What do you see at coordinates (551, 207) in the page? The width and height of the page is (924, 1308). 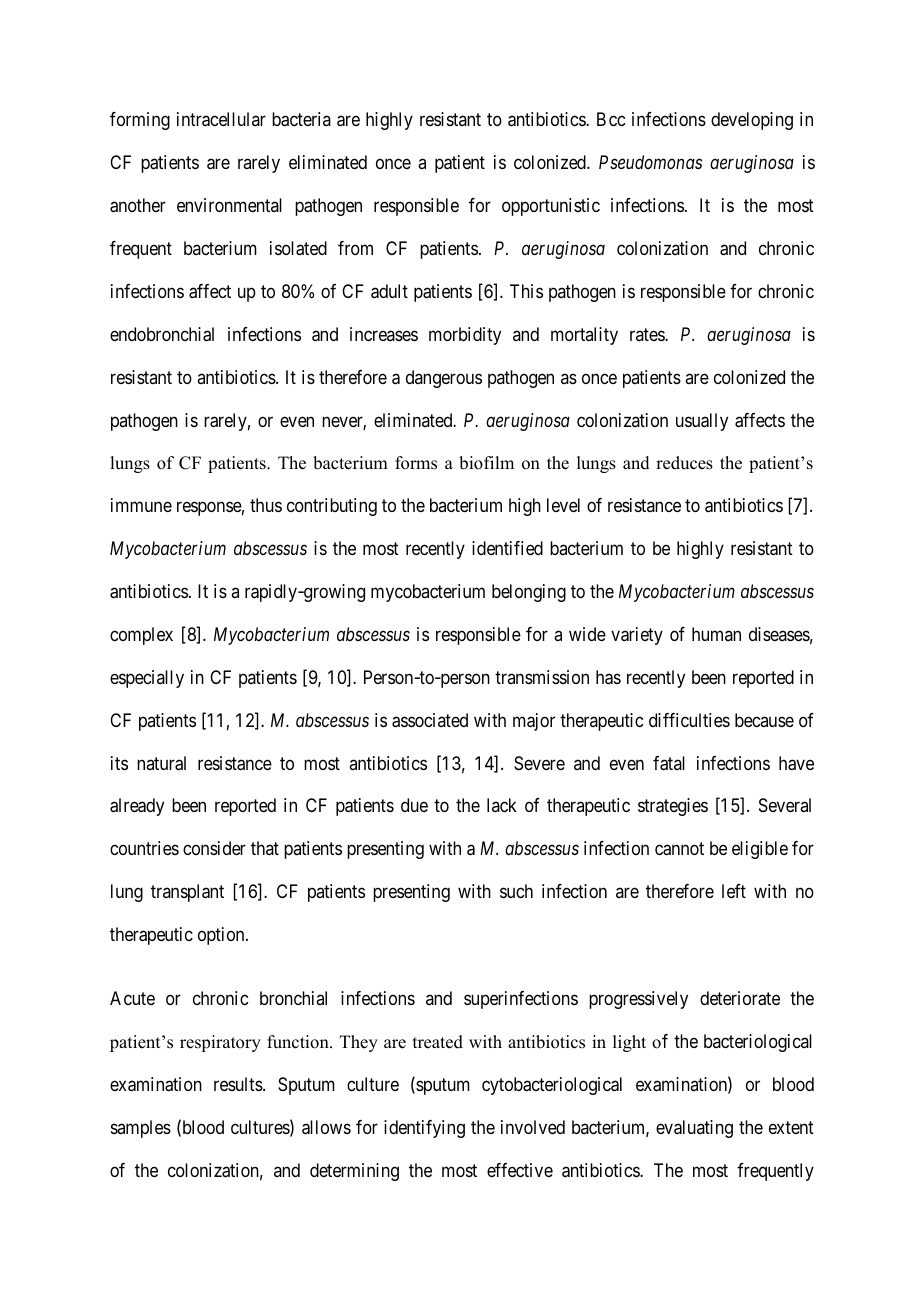 I see `opportunistic` at bounding box center [551, 207].
